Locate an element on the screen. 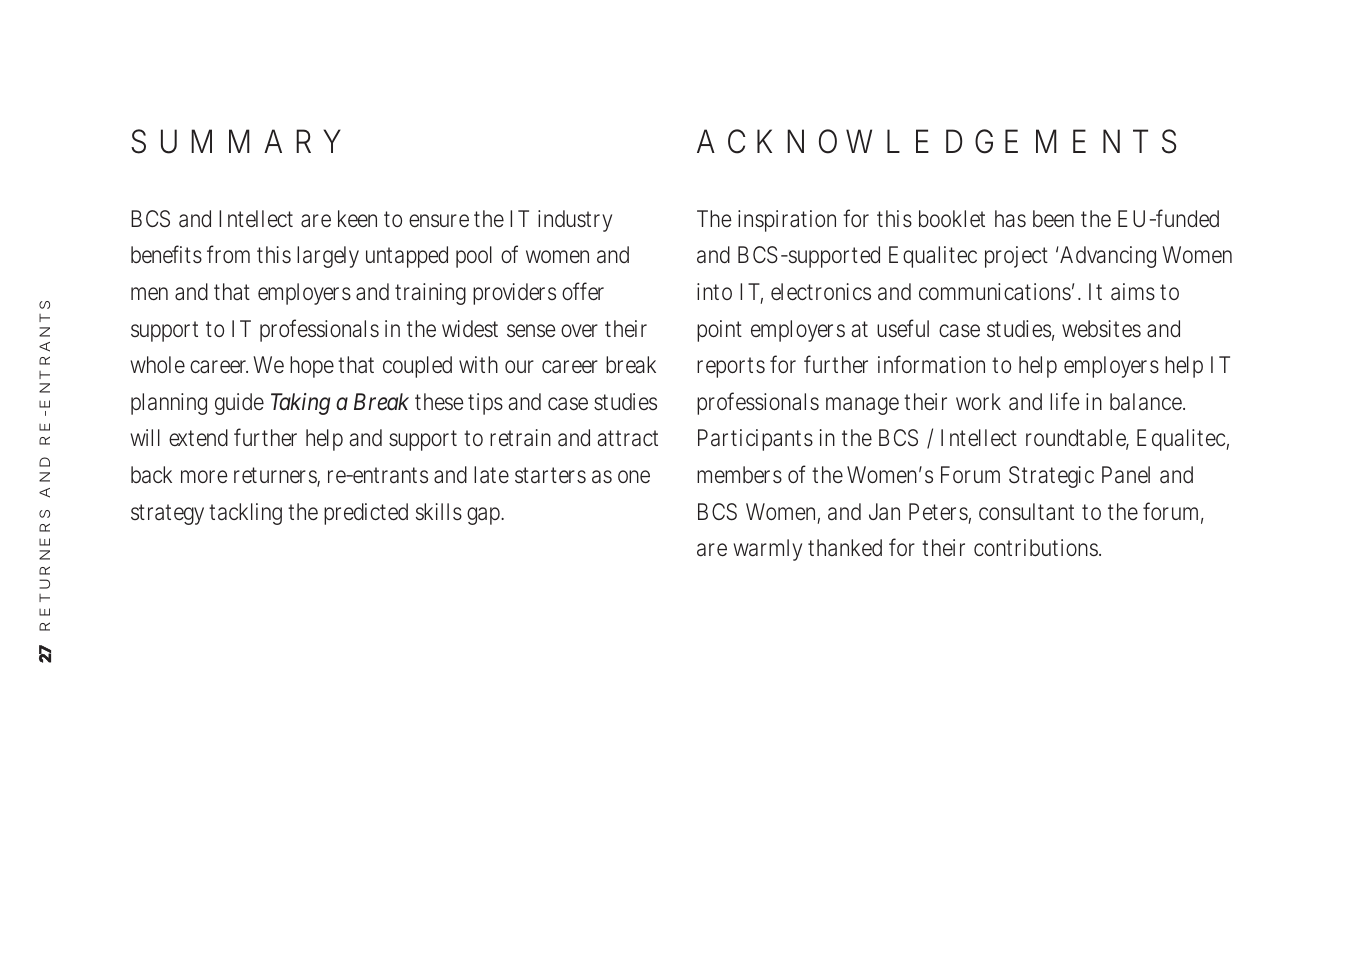 Image resolution: width=1363 pixels, height=964 pixels. SUMMARY is located at coordinates (235, 141).
